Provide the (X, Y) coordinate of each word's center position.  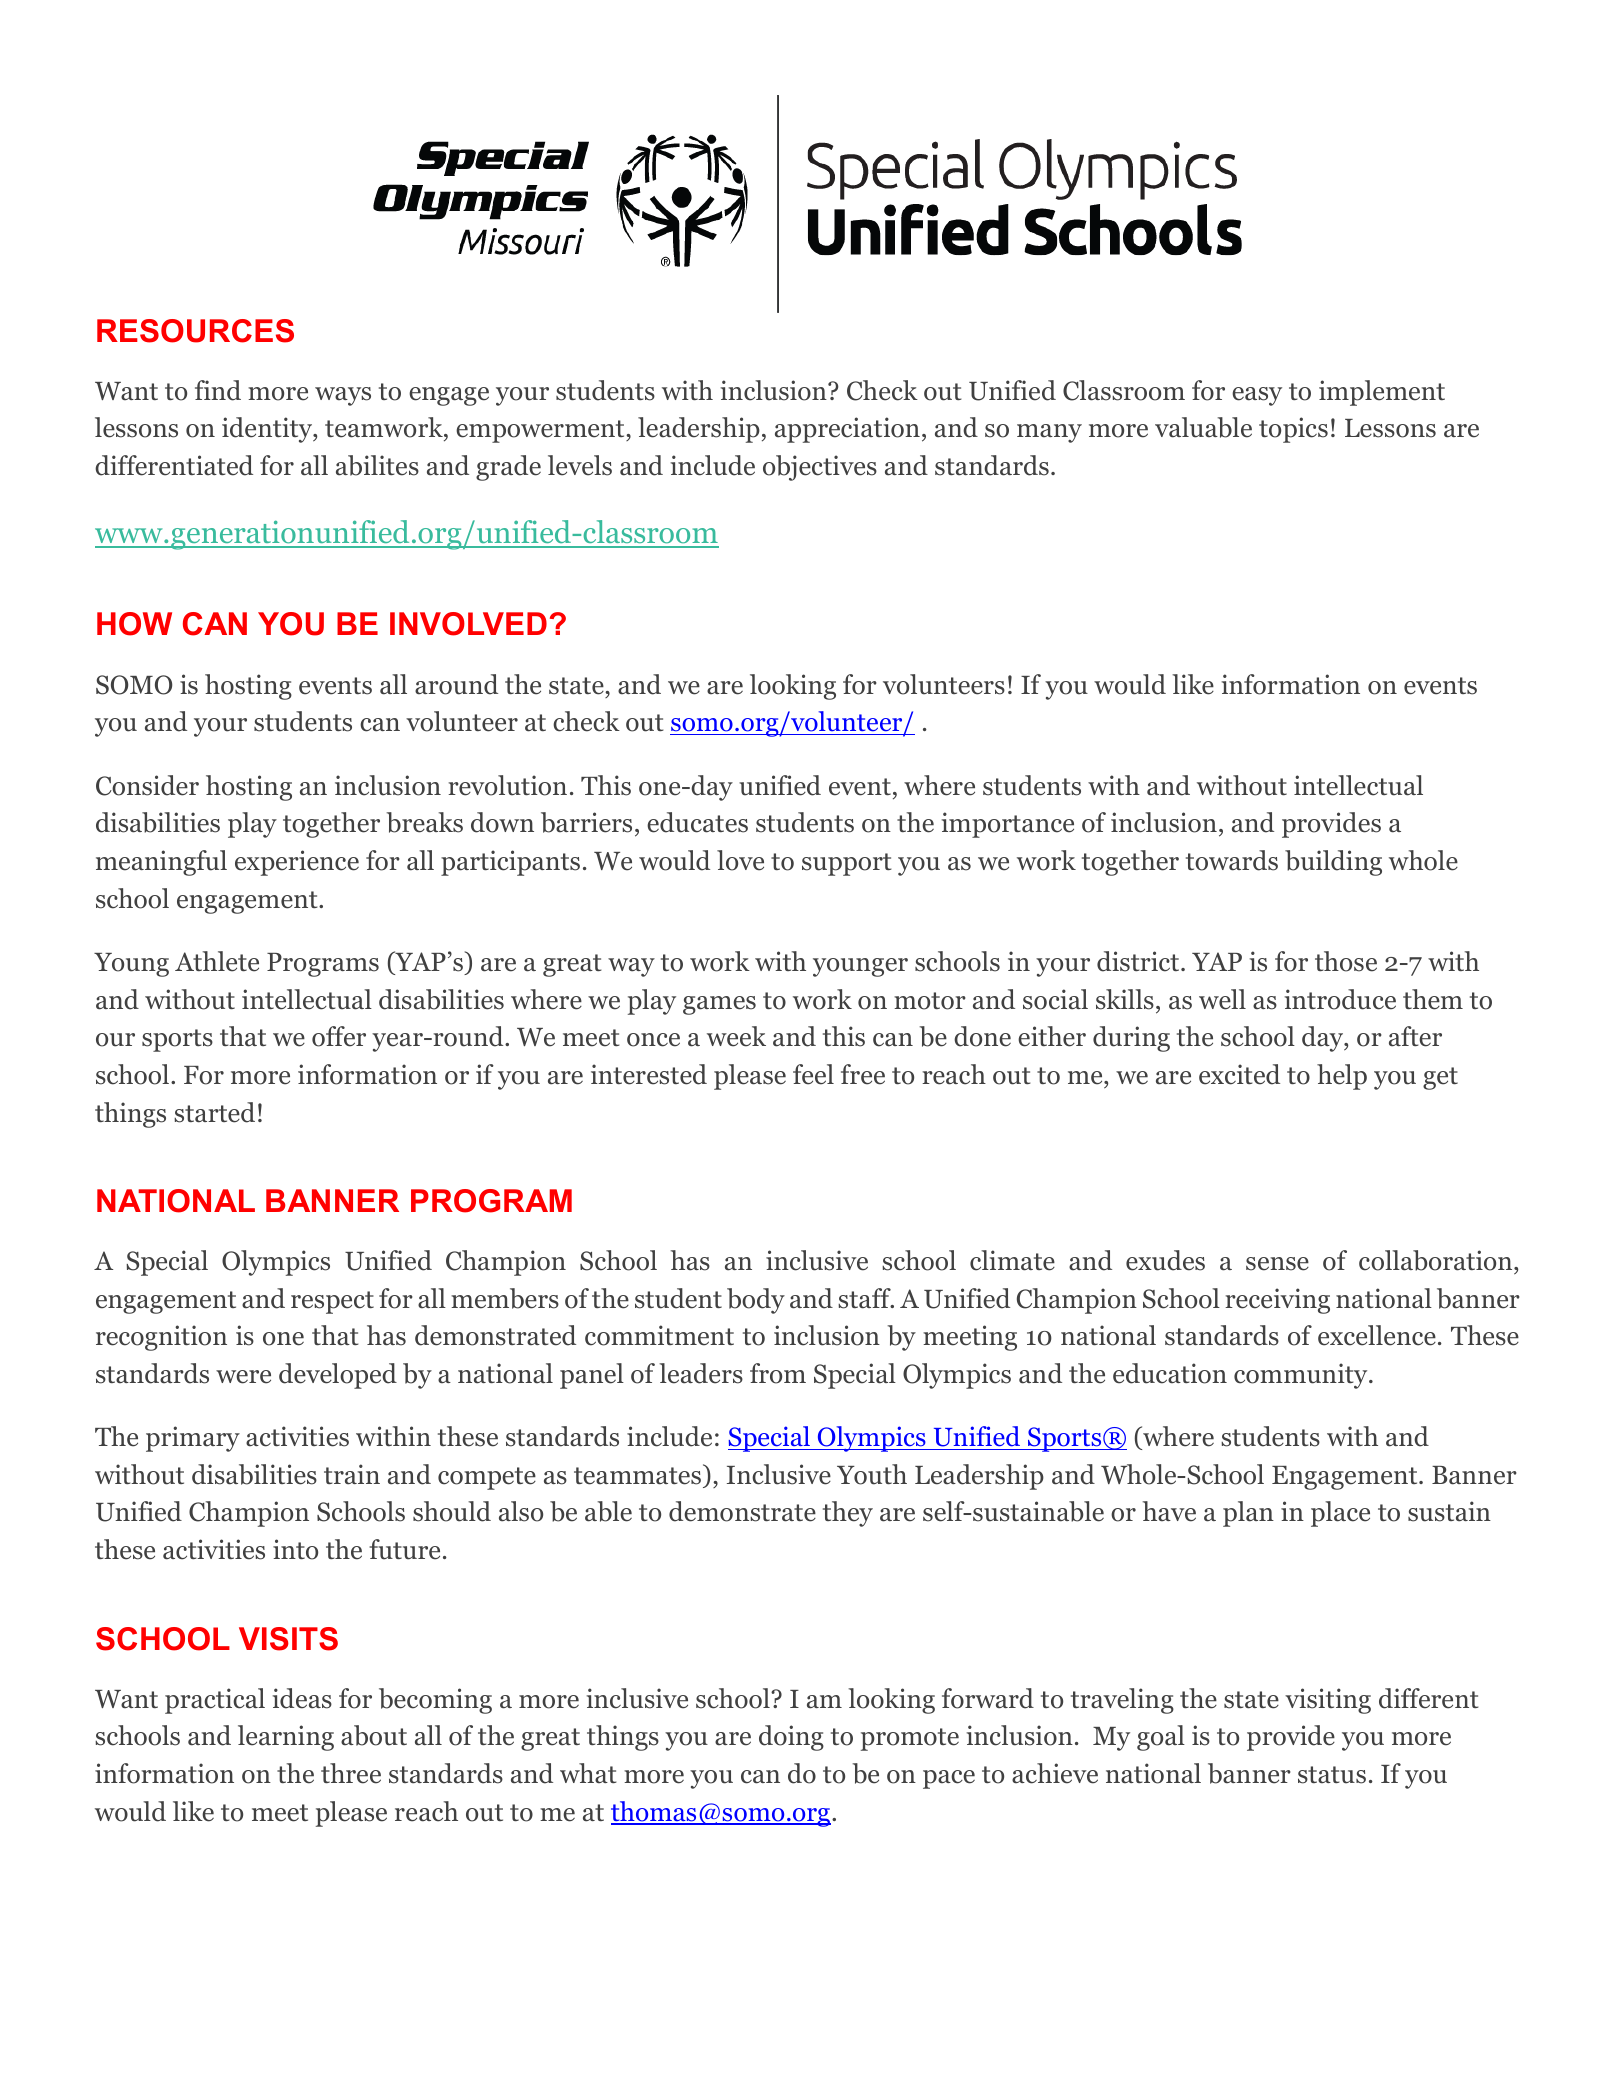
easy (1257, 396)
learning (286, 1738)
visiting (1328, 1701)
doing (791, 1738)
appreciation (847, 430)
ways (343, 396)
